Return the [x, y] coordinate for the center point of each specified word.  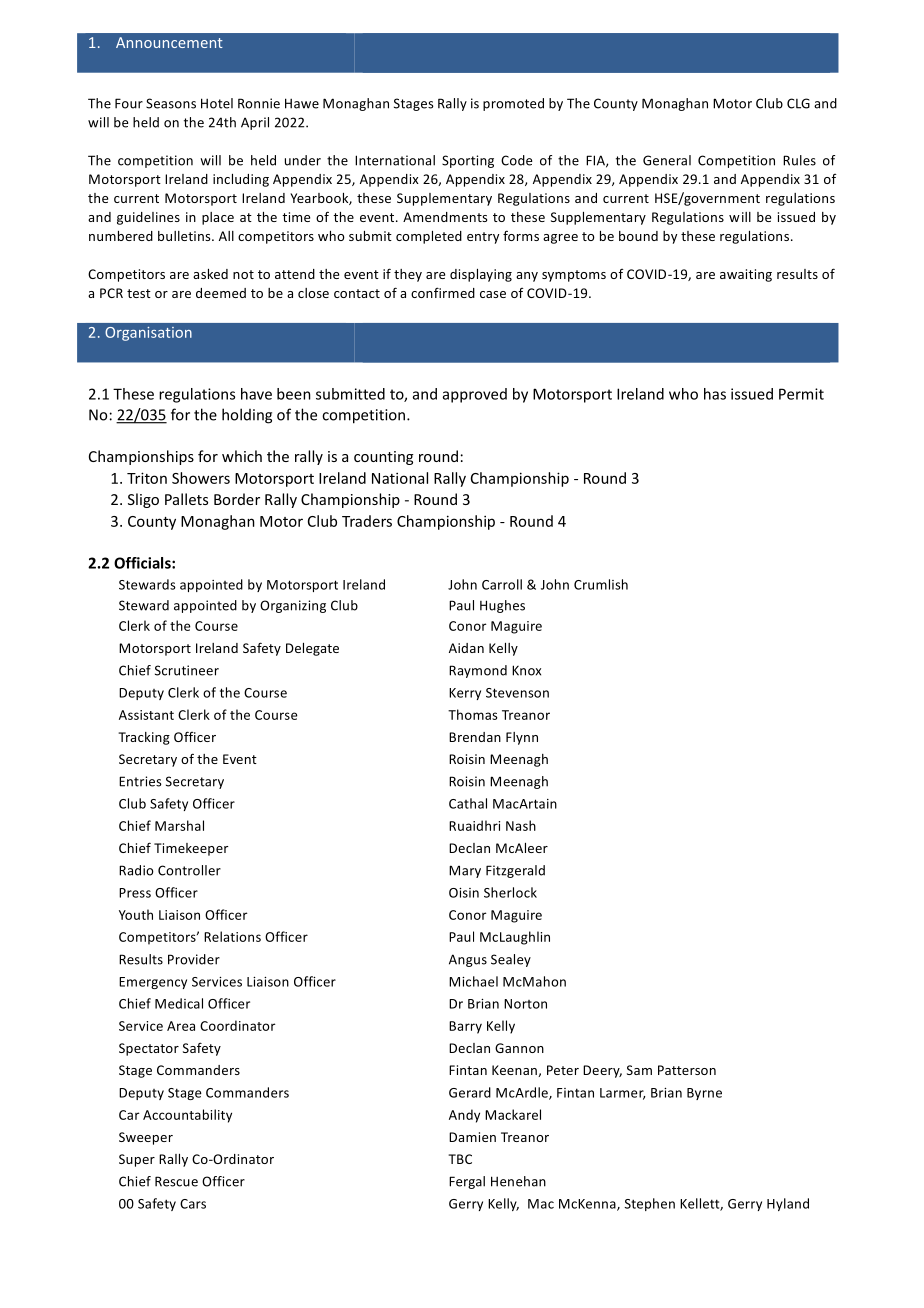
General [667, 160]
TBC [460, 1159]
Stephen [650, 1204]
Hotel [217, 103]
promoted [513, 104]
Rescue [176, 1181]
